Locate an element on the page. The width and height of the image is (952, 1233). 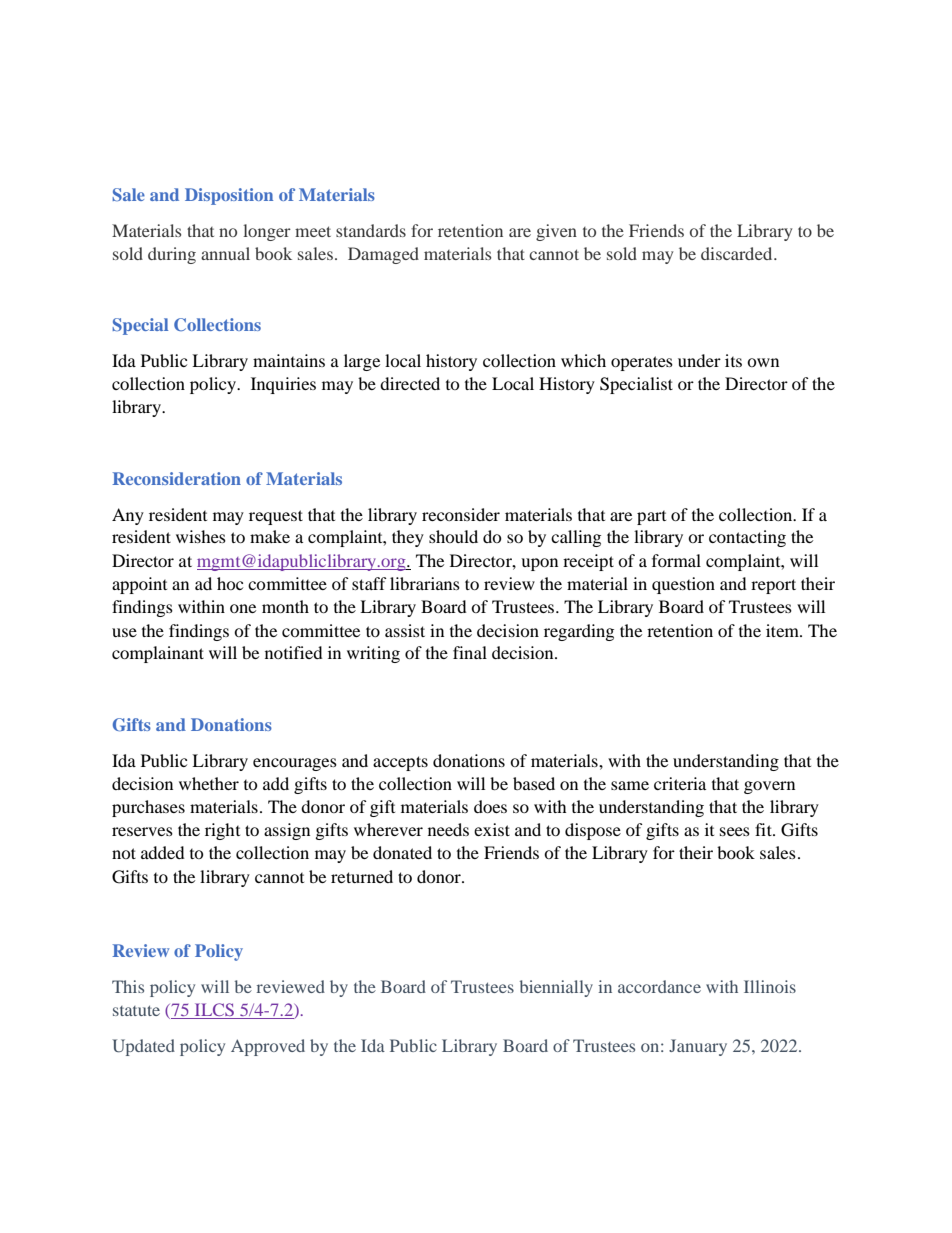
standards is located at coordinates (371, 230).
